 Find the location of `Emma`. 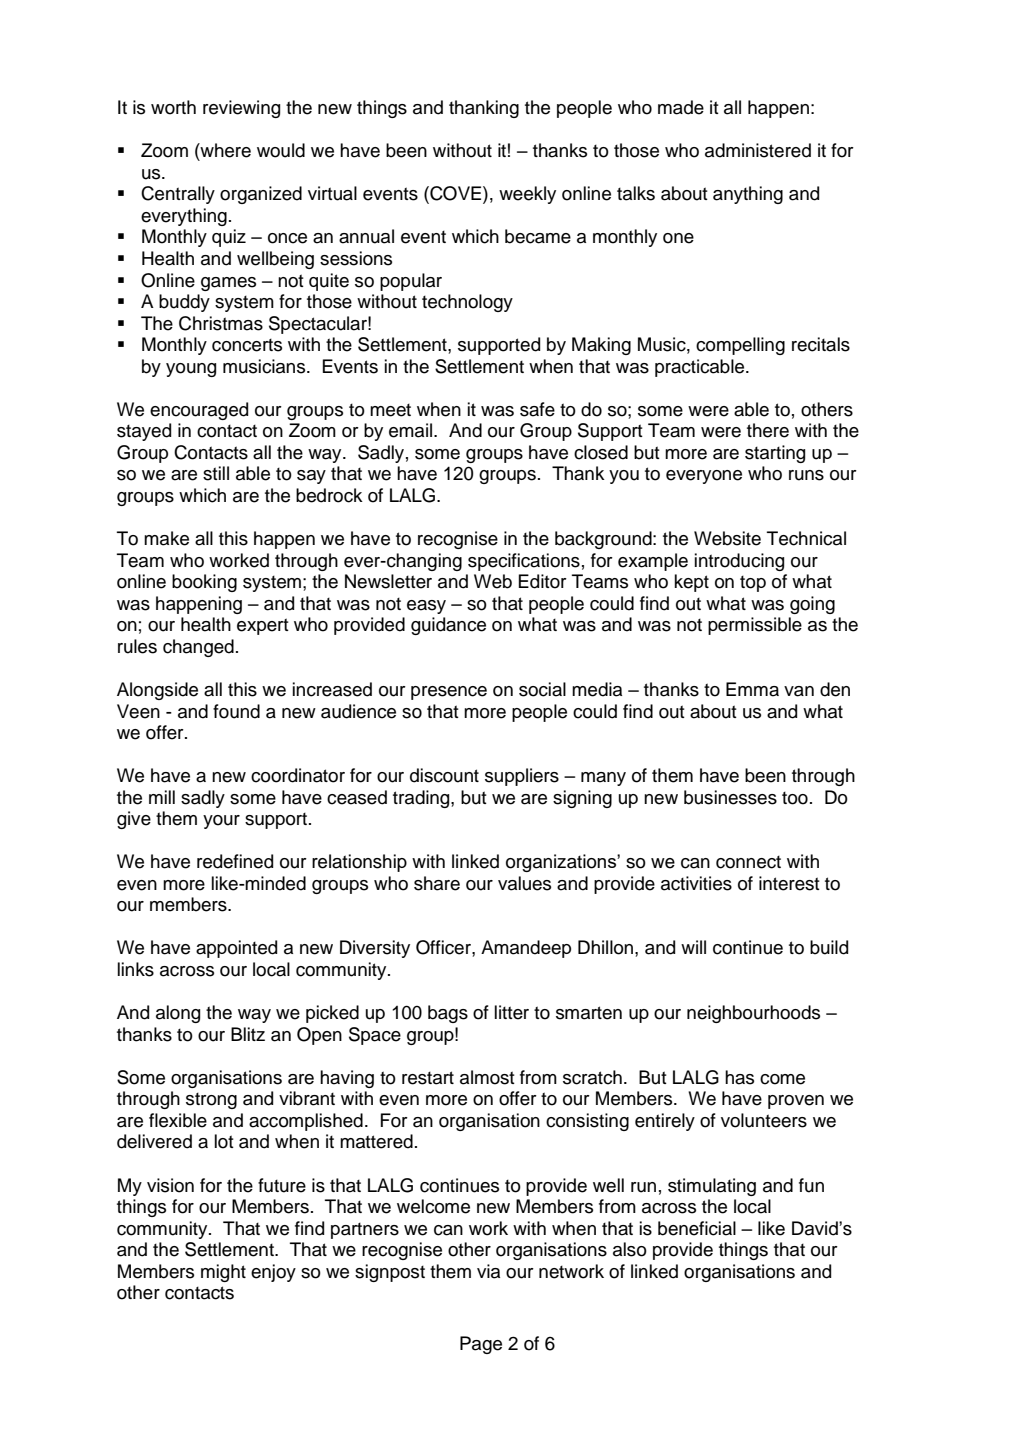

Emma is located at coordinates (752, 689).
